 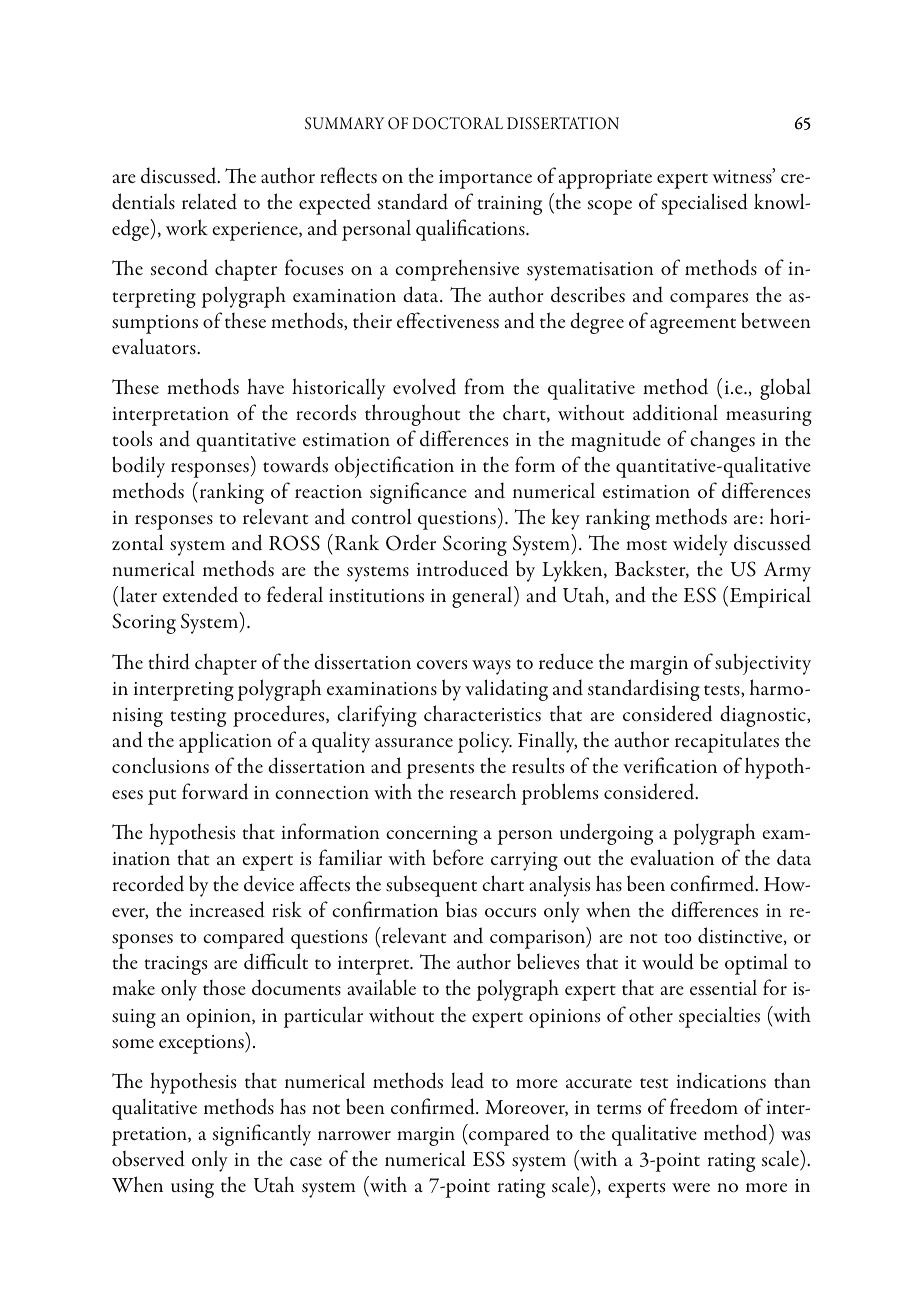 I want to click on from, so click(x=484, y=386).
